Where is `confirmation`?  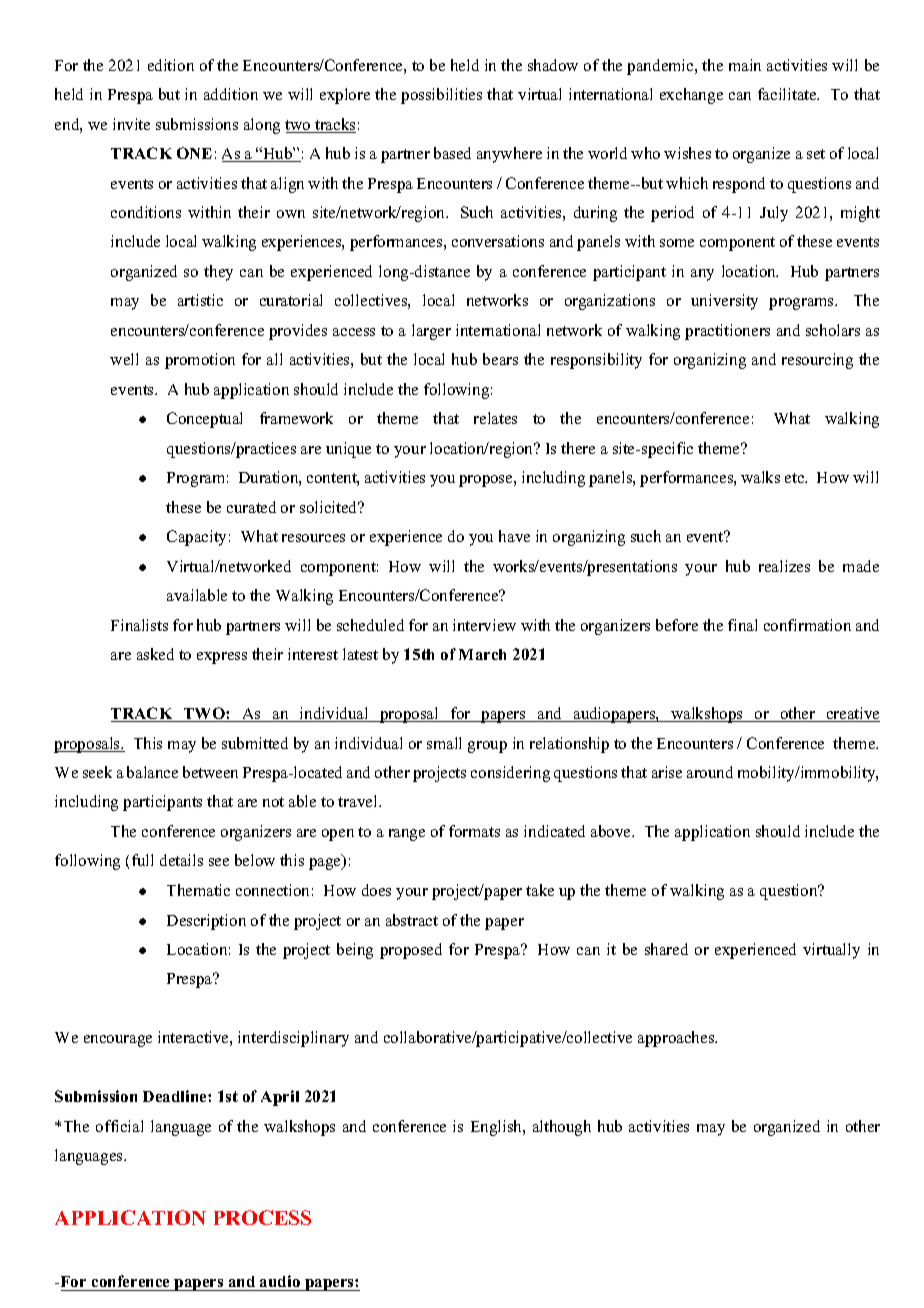
confirmation is located at coordinates (807, 625).
